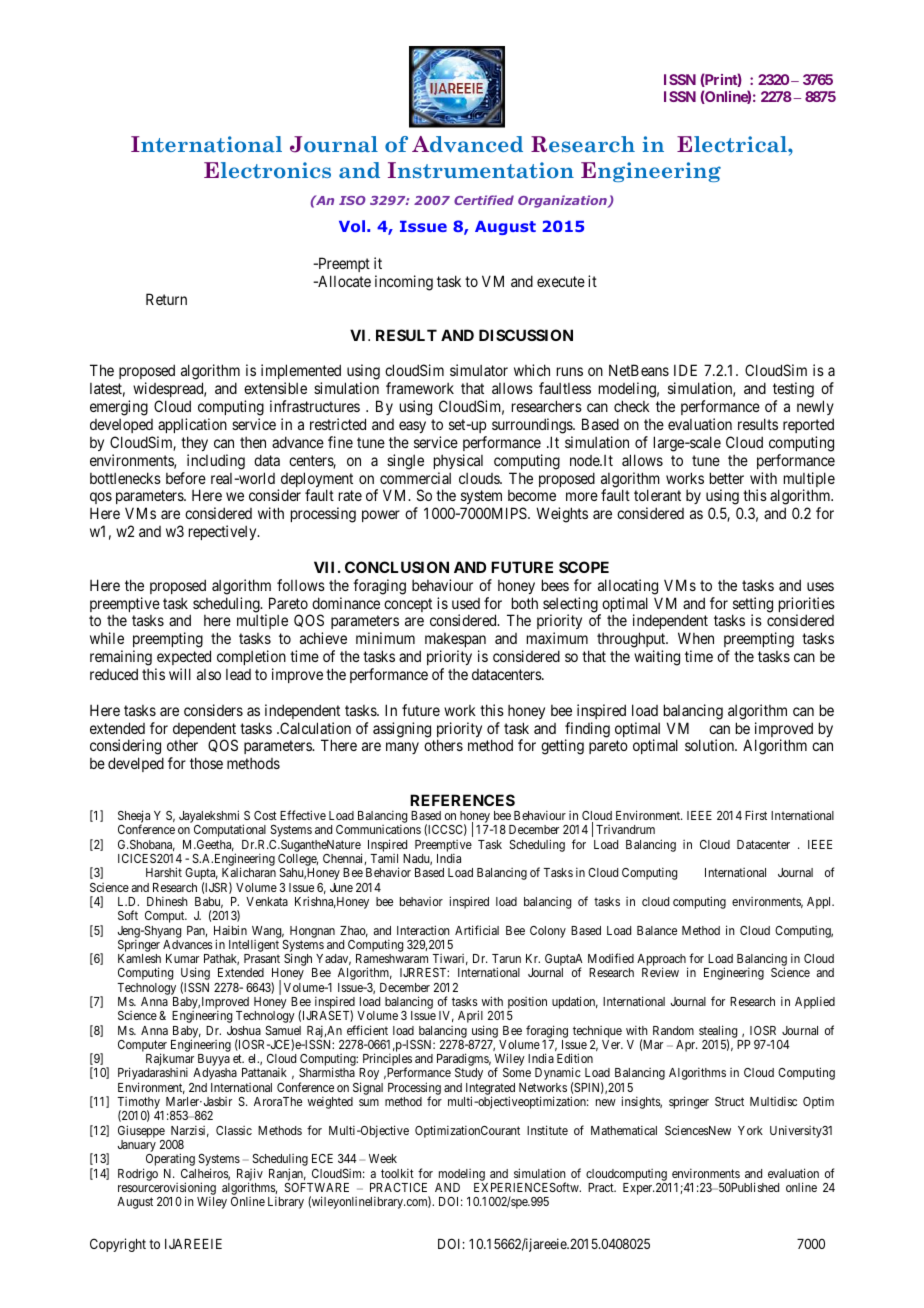 The height and width of the screenshot is (1308, 924). I want to click on better, so click(727, 478).
